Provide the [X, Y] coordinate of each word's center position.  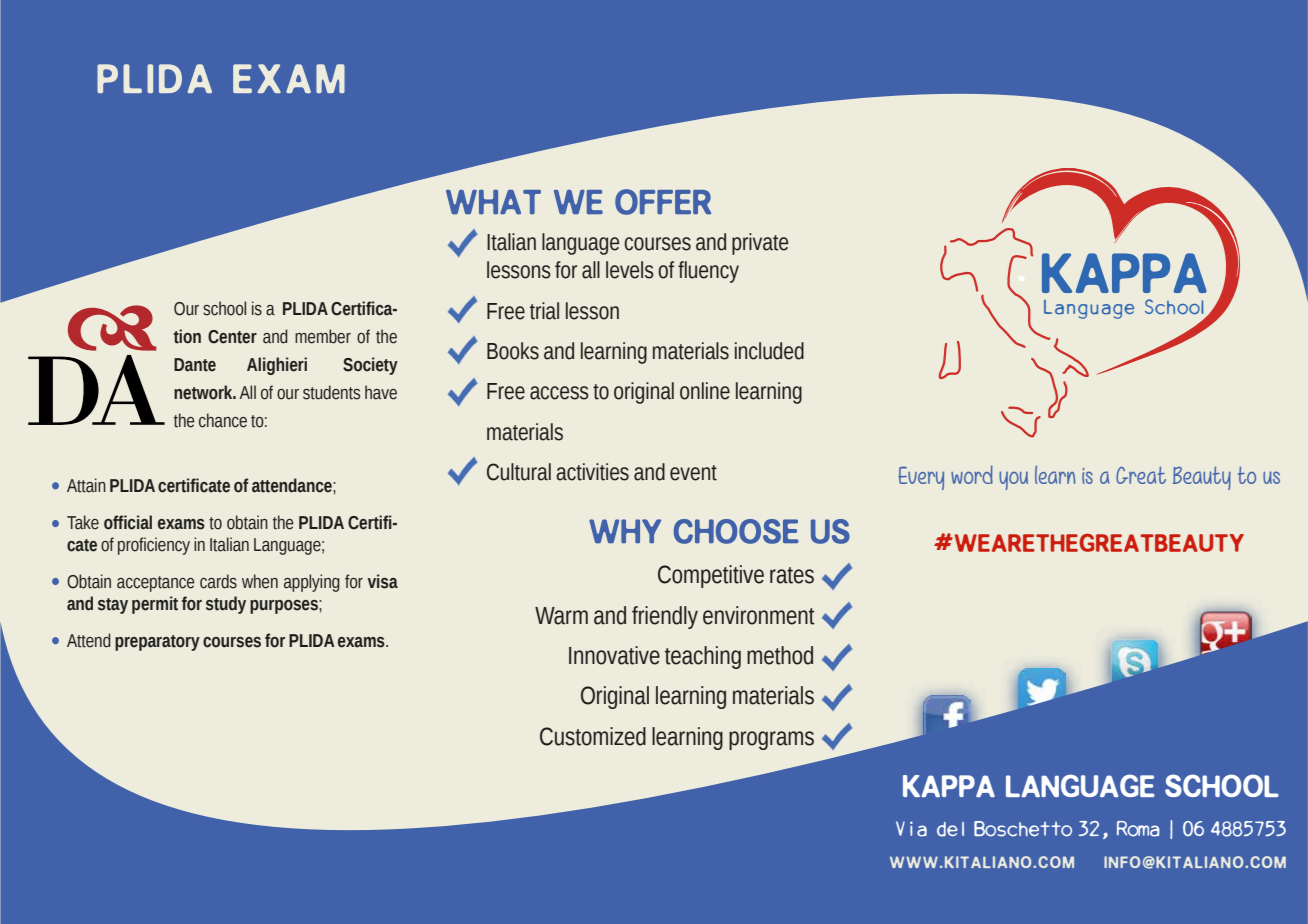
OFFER [663, 202]
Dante [195, 365]
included [769, 351]
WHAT [493, 202]
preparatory [157, 643]
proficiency [154, 546]
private [760, 244]
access [559, 393]
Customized [593, 736]
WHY [625, 531]
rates [792, 575]
